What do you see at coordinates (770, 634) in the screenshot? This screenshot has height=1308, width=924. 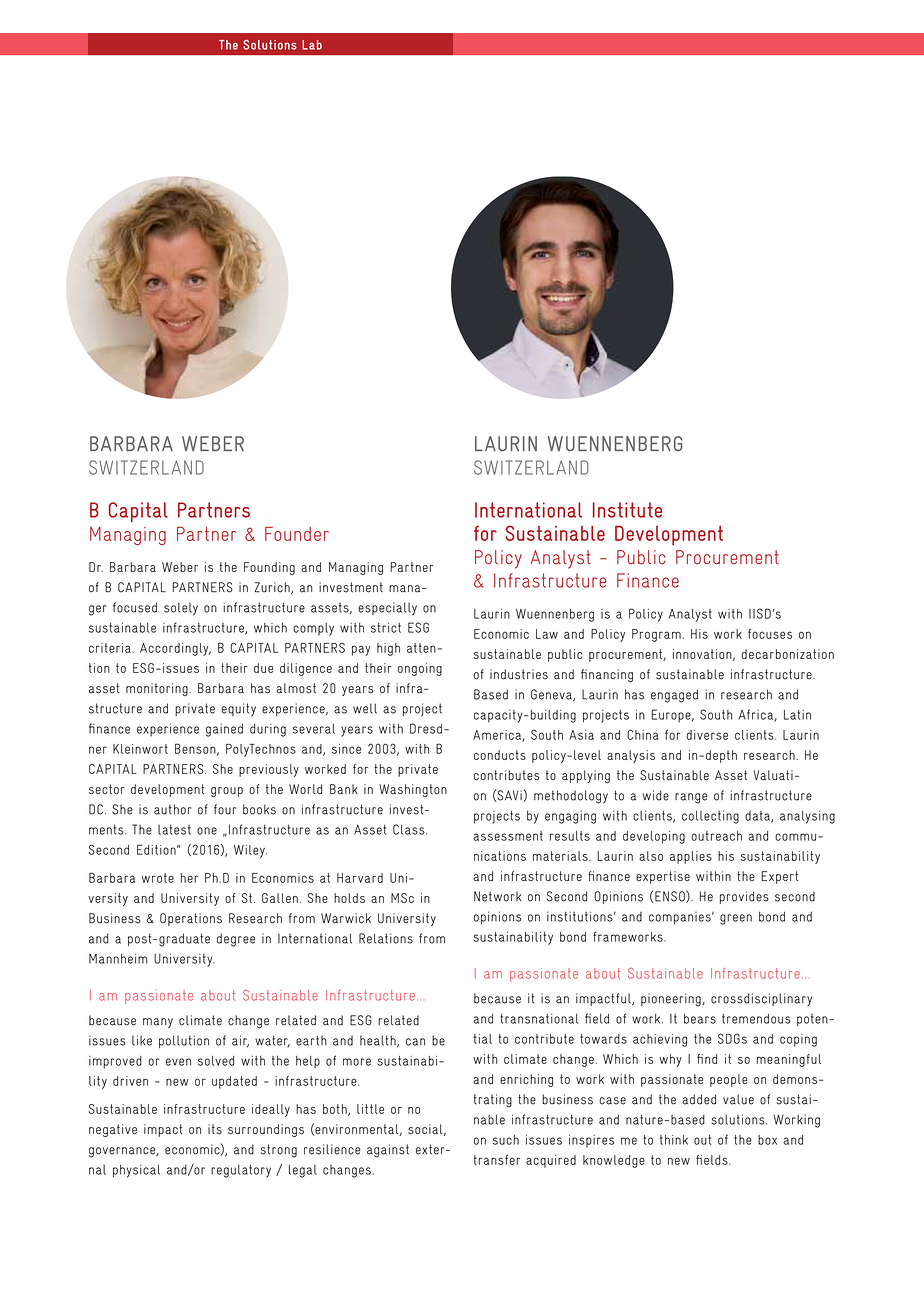 I see `focuses` at bounding box center [770, 634].
